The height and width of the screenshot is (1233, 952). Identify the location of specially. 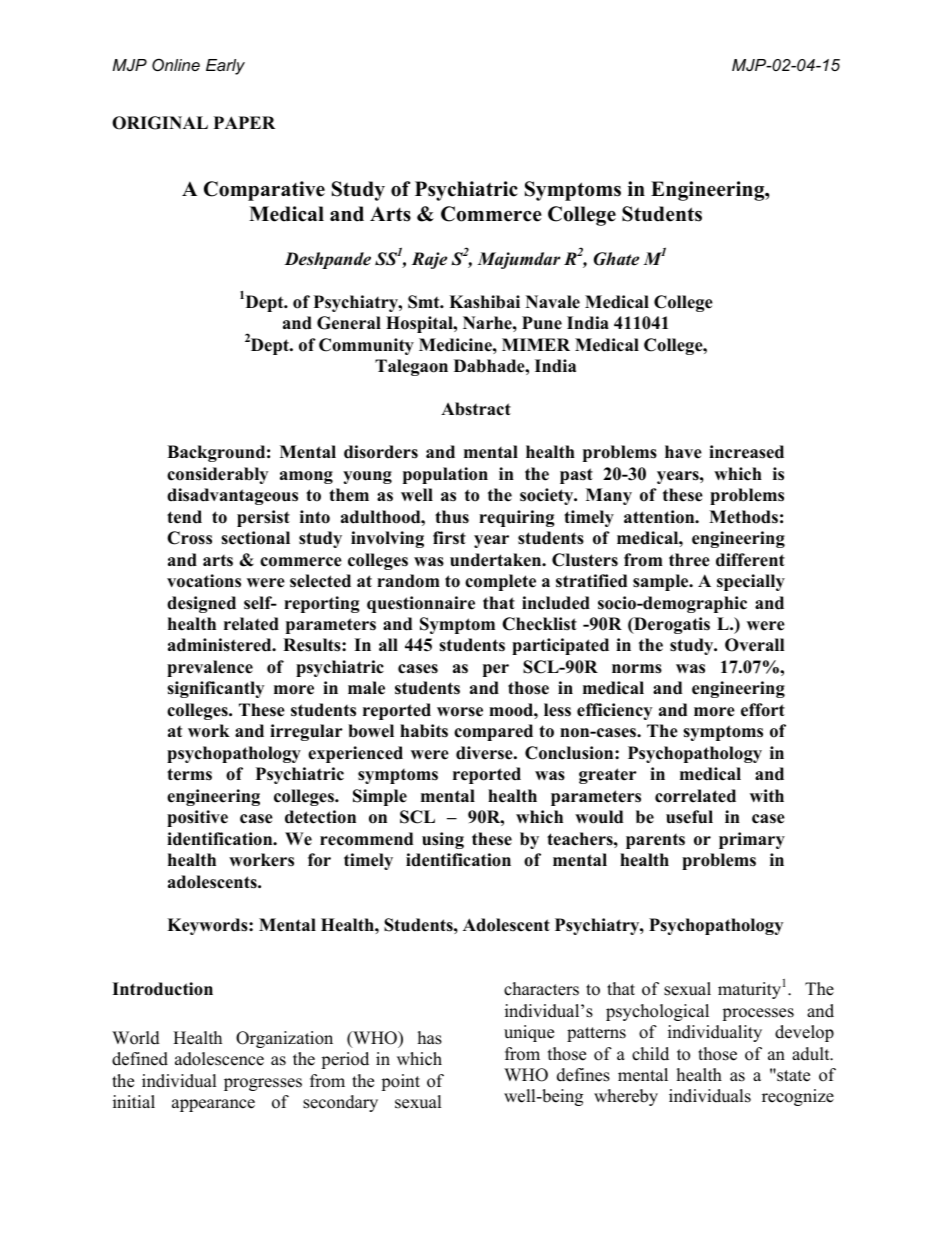
(751, 582).
